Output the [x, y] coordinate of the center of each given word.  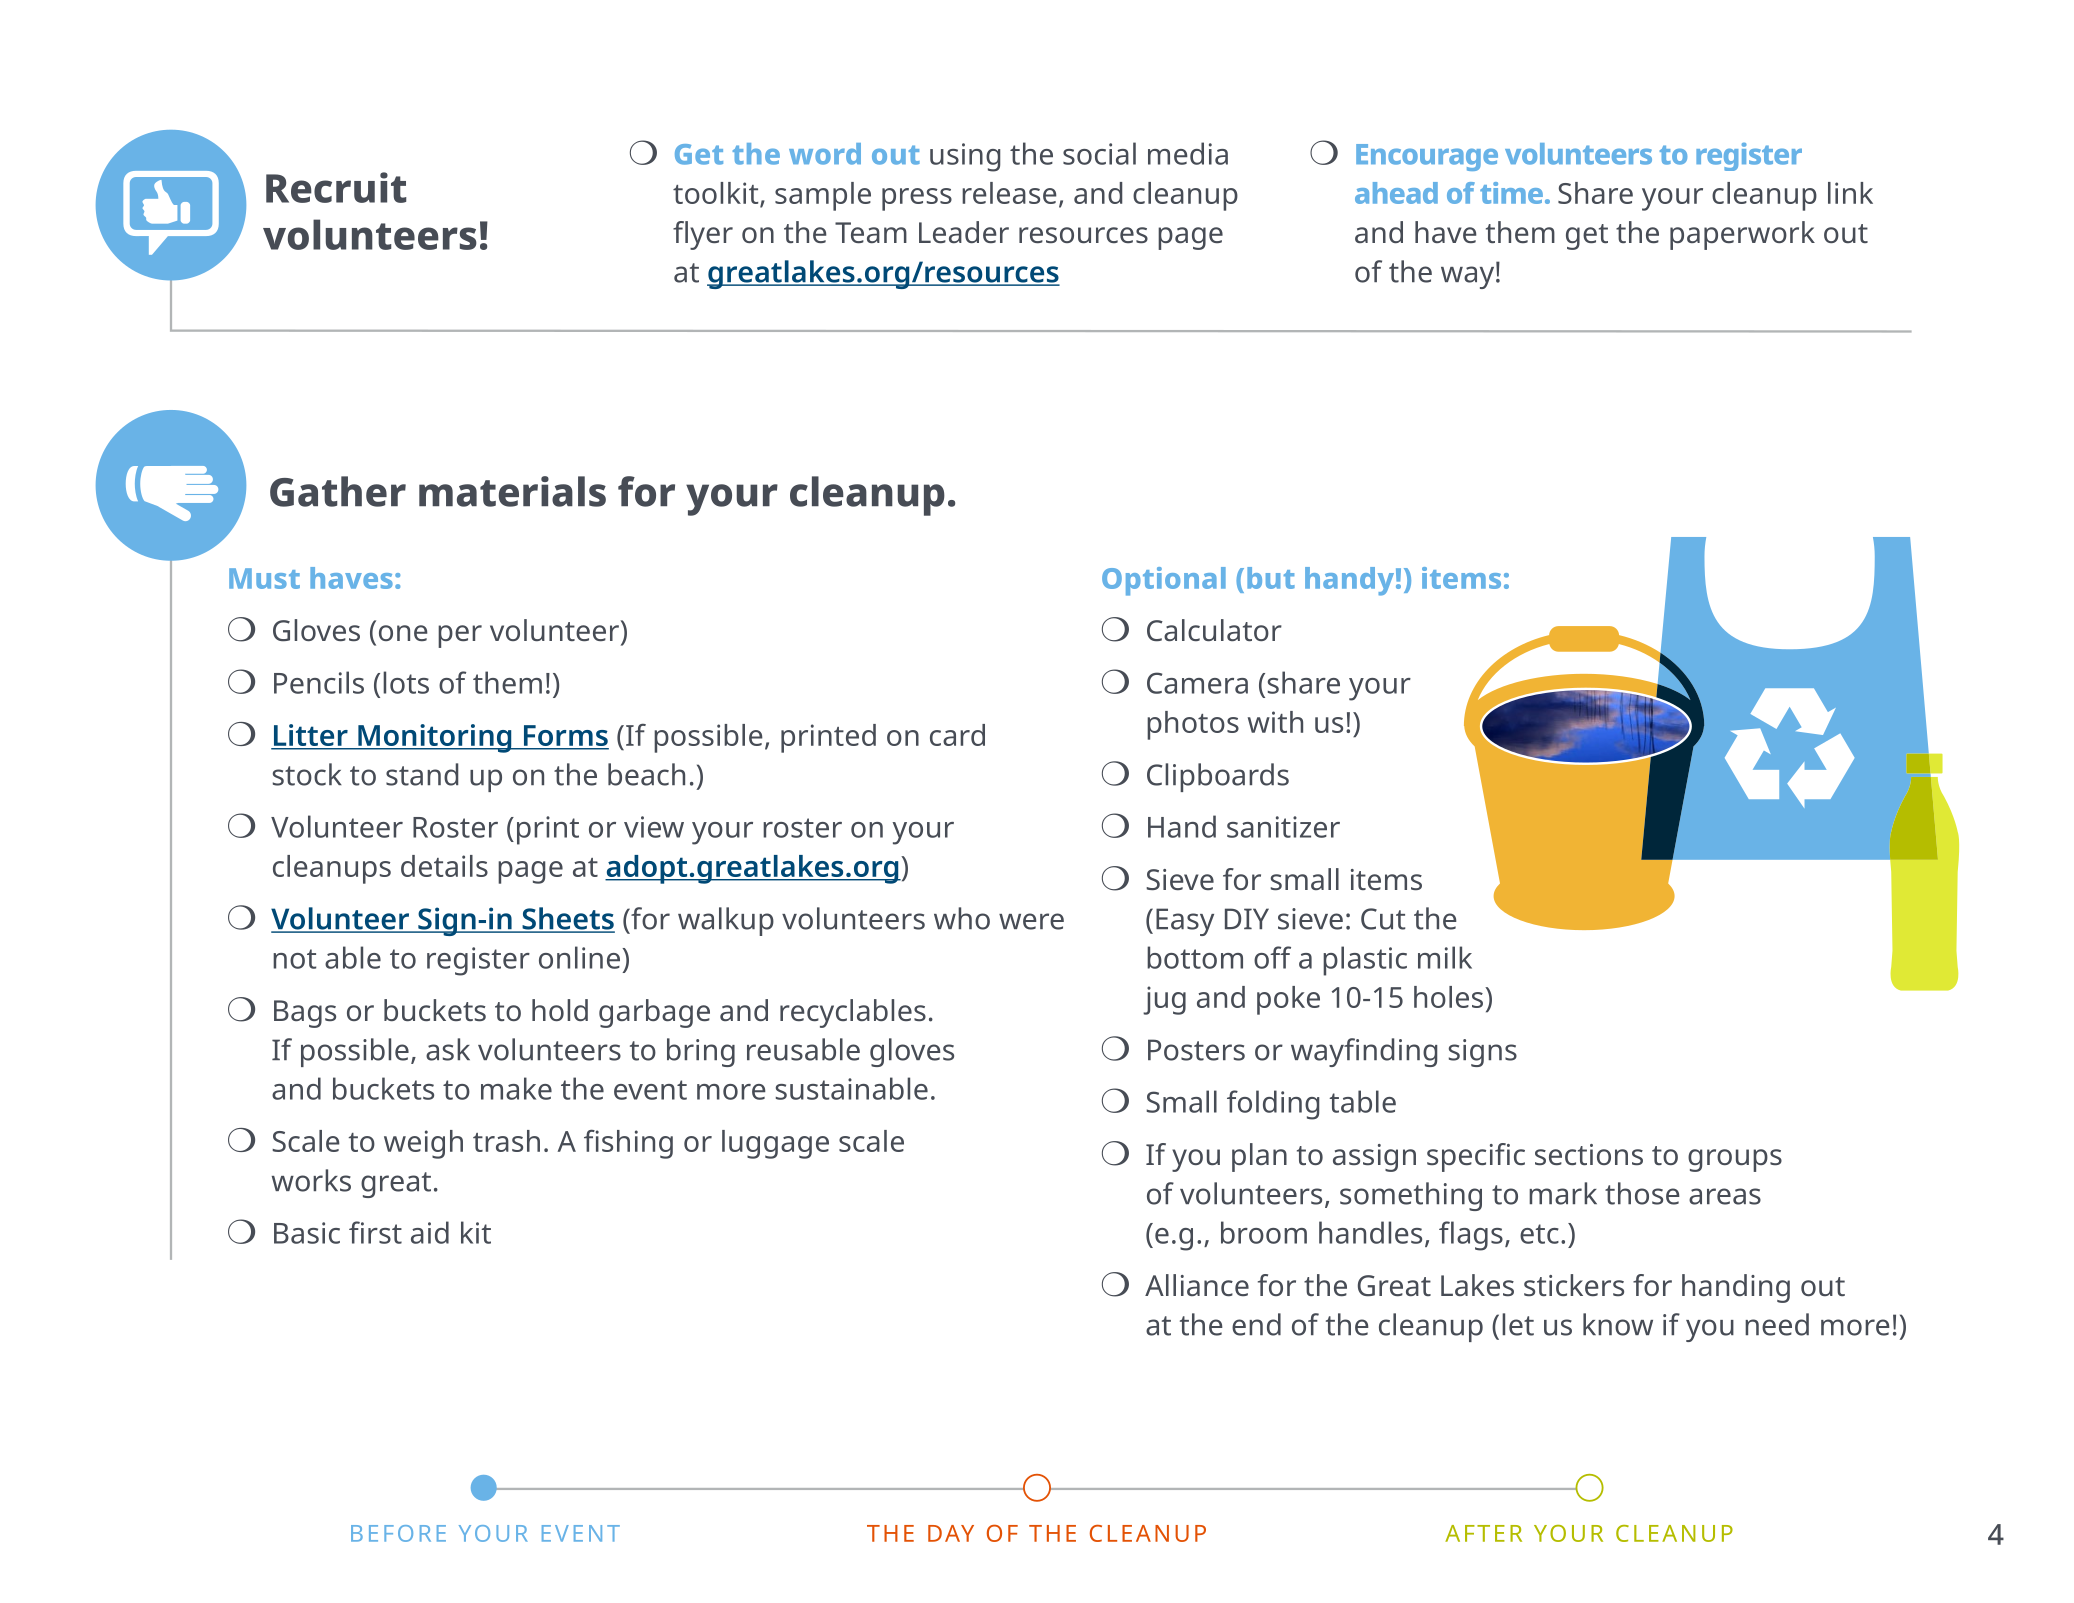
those [1642, 1193]
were [1031, 921]
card [957, 735]
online [579, 957]
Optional [1164, 581]
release [1009, 193]
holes [1450, 997]
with [1275, 722]
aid [430, 1232]
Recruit [336, 187]
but [1271, 578]
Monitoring [435, 738]
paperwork [1742, 235]
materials [512, 491]
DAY [951, 1533]
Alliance [1197, 1285]
